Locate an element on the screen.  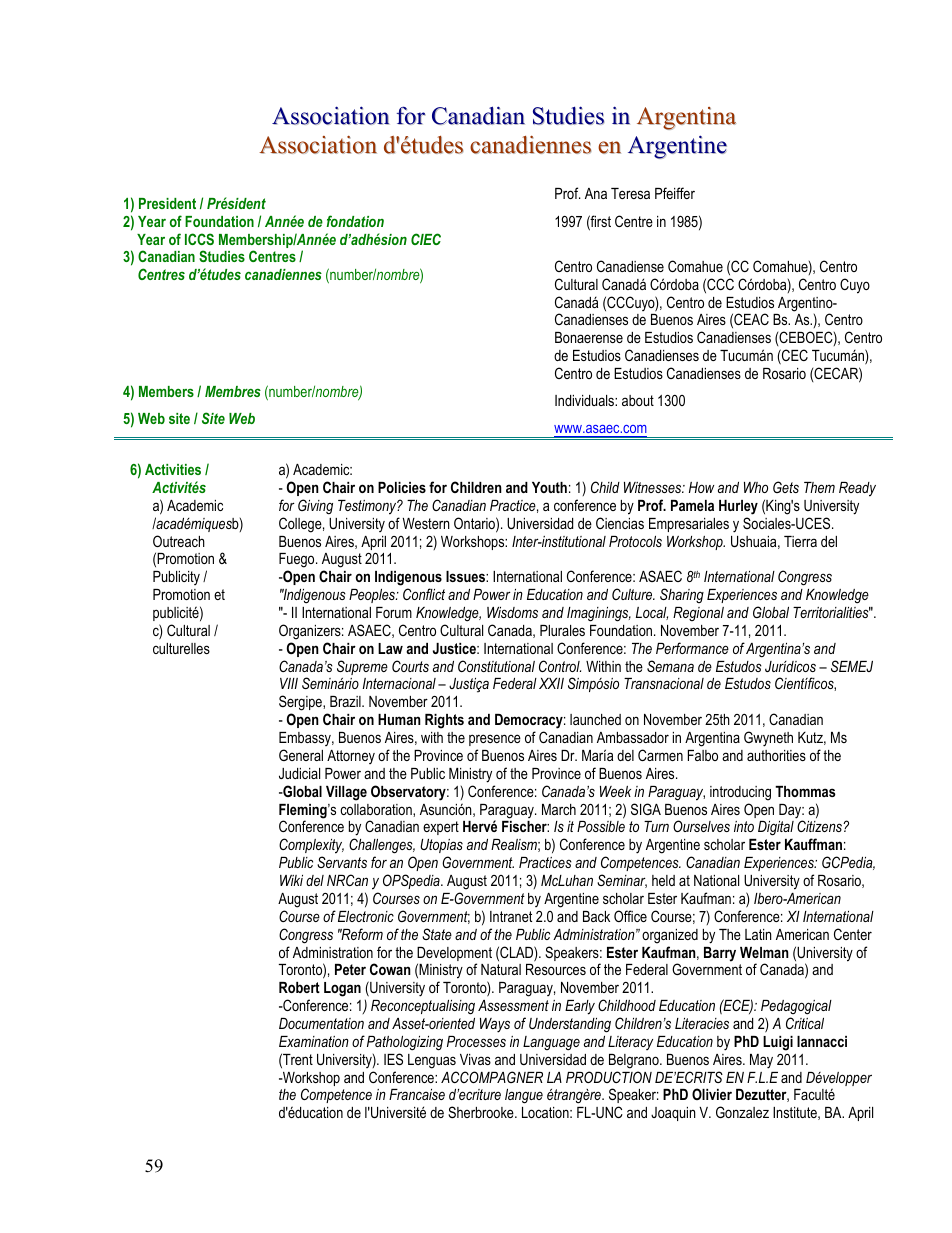
introducing is located at coordinates (740, 793).
